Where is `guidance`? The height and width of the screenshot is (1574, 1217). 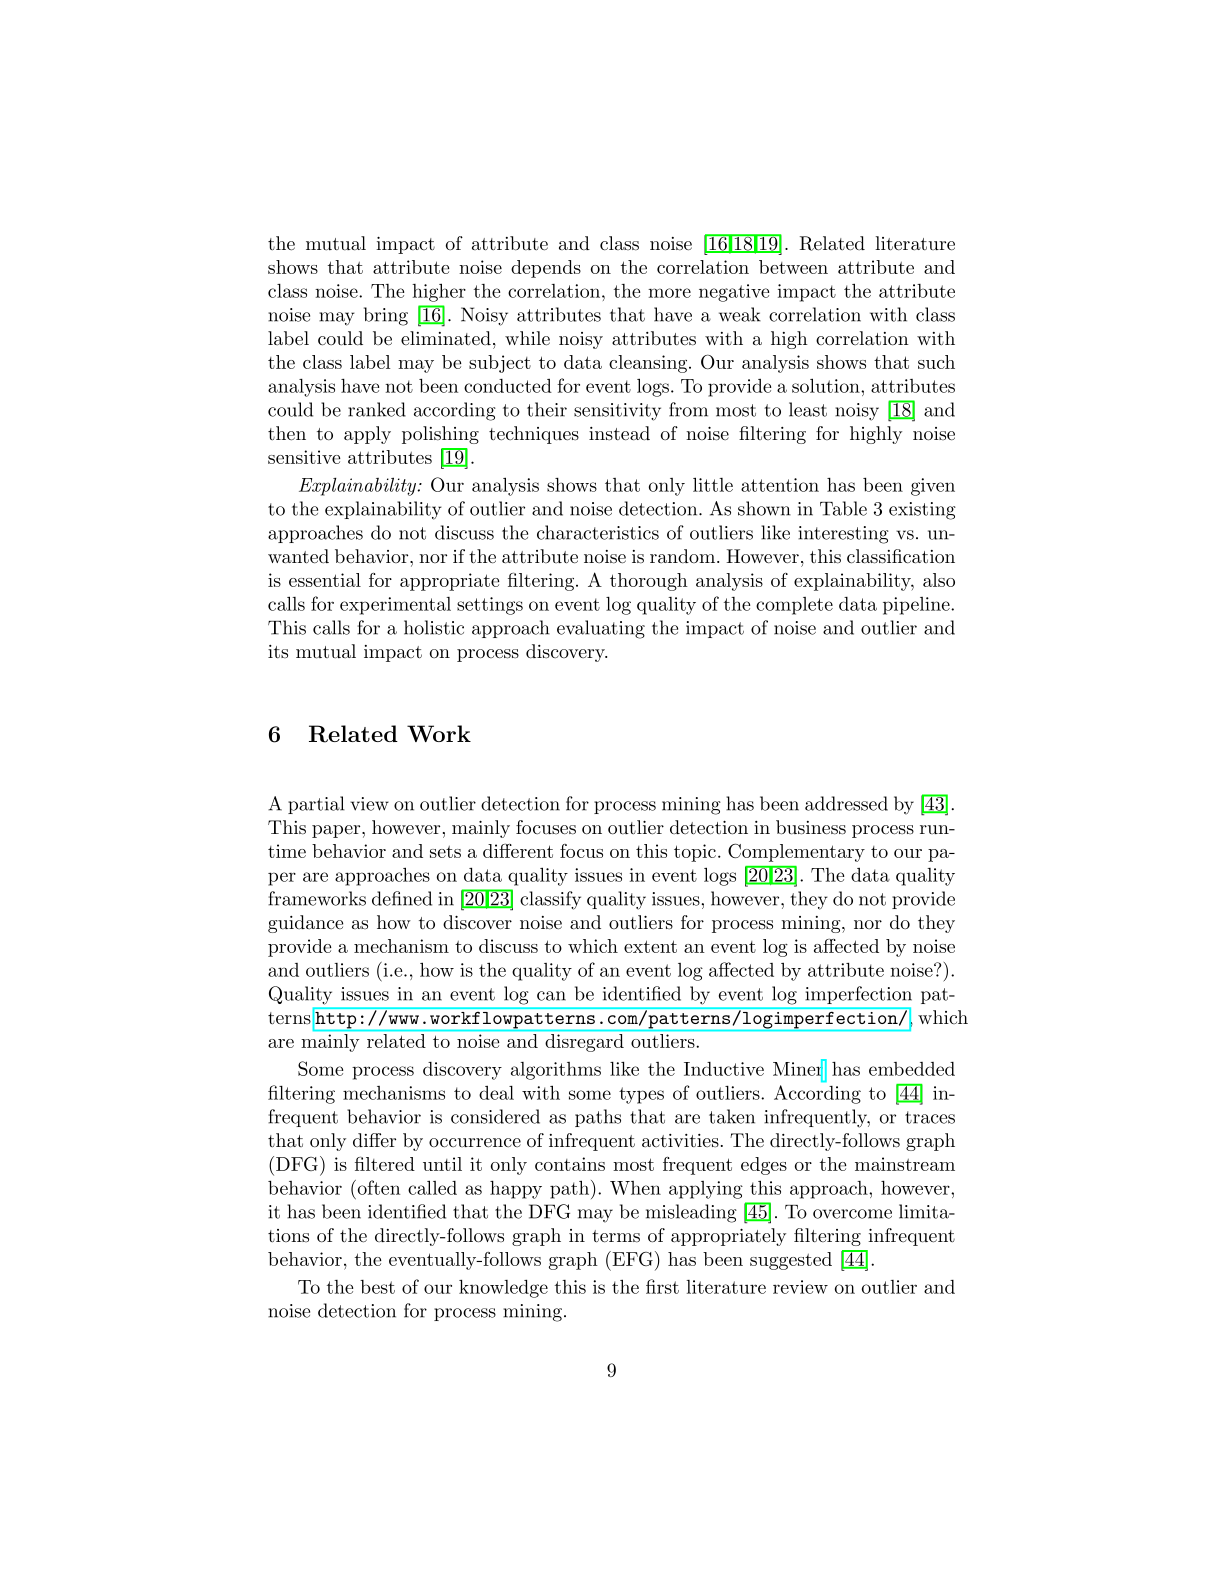 guidance is located at coordinates (305, 924).
